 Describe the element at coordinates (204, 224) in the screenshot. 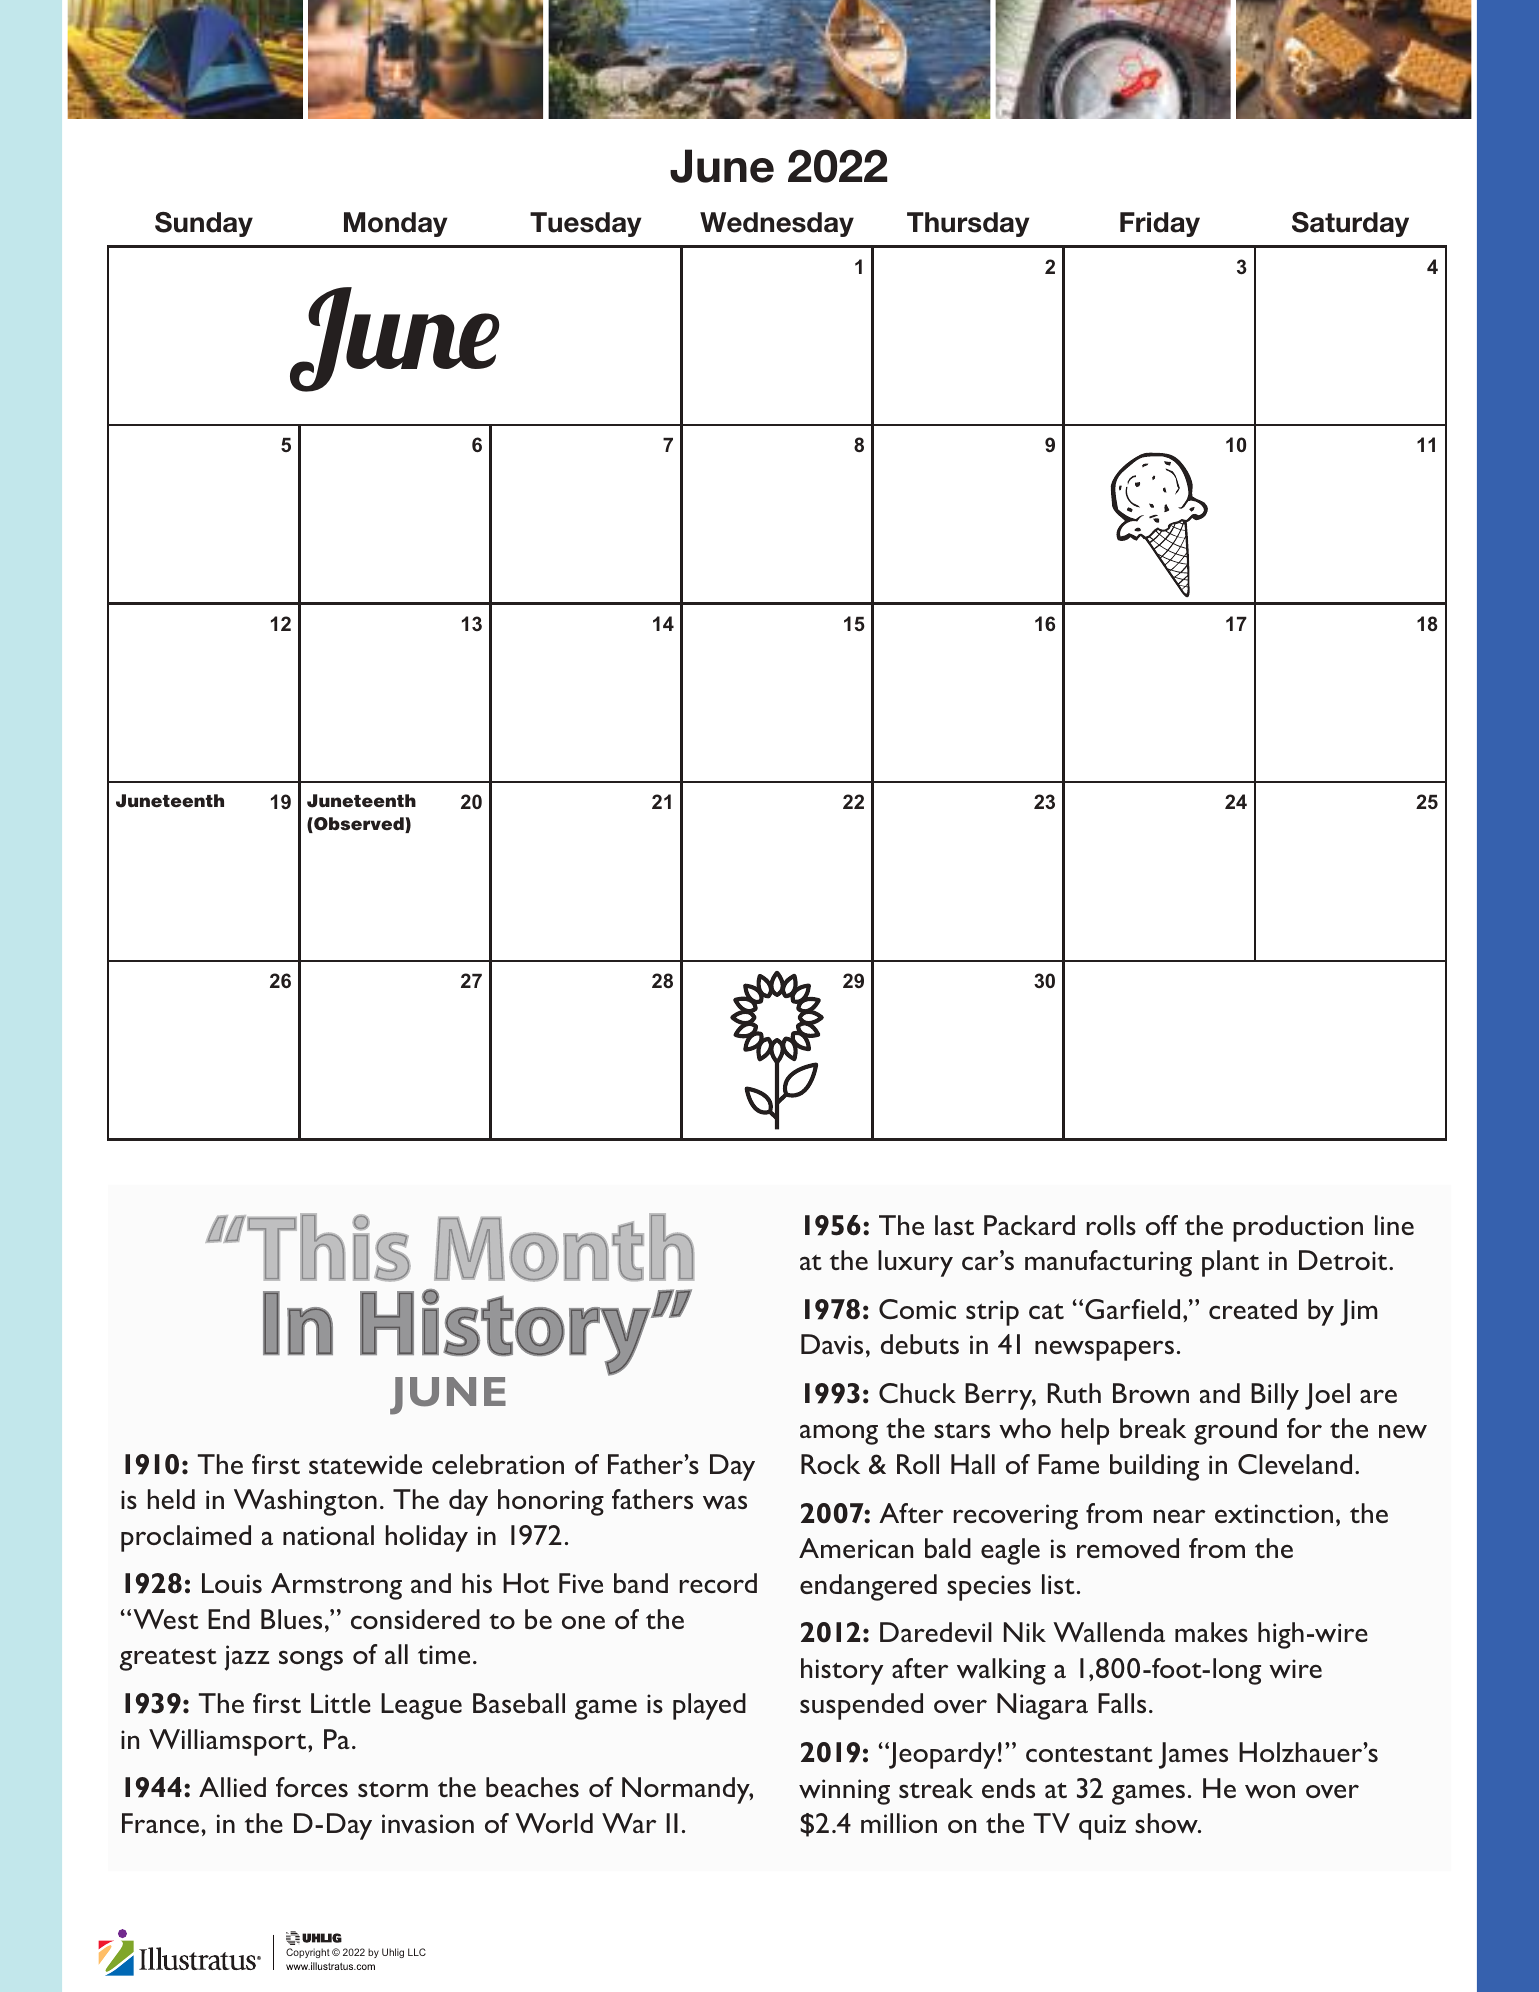

I see `Sunday` at that location.
